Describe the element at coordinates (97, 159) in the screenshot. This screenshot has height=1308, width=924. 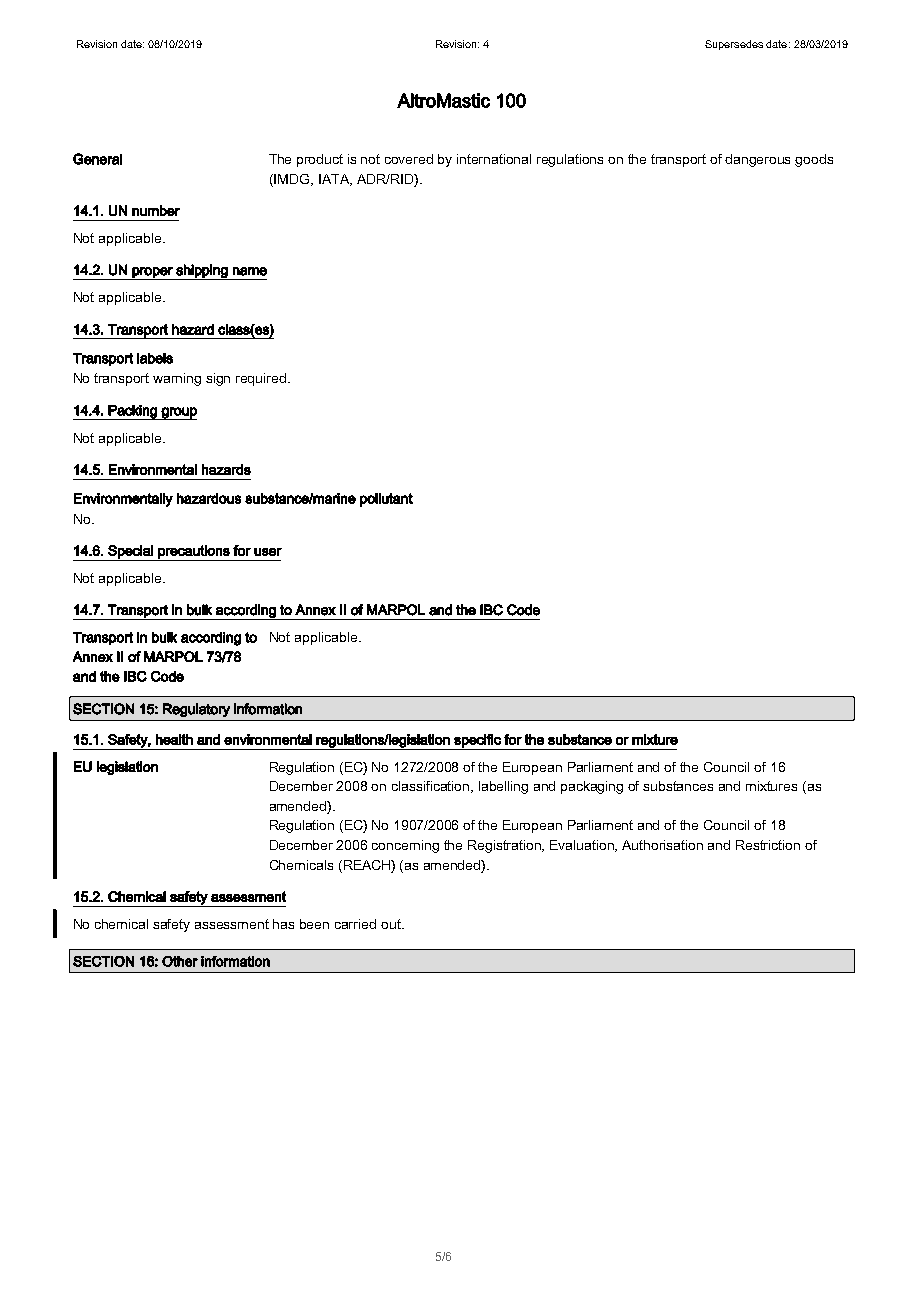
I see `General` at that location.
